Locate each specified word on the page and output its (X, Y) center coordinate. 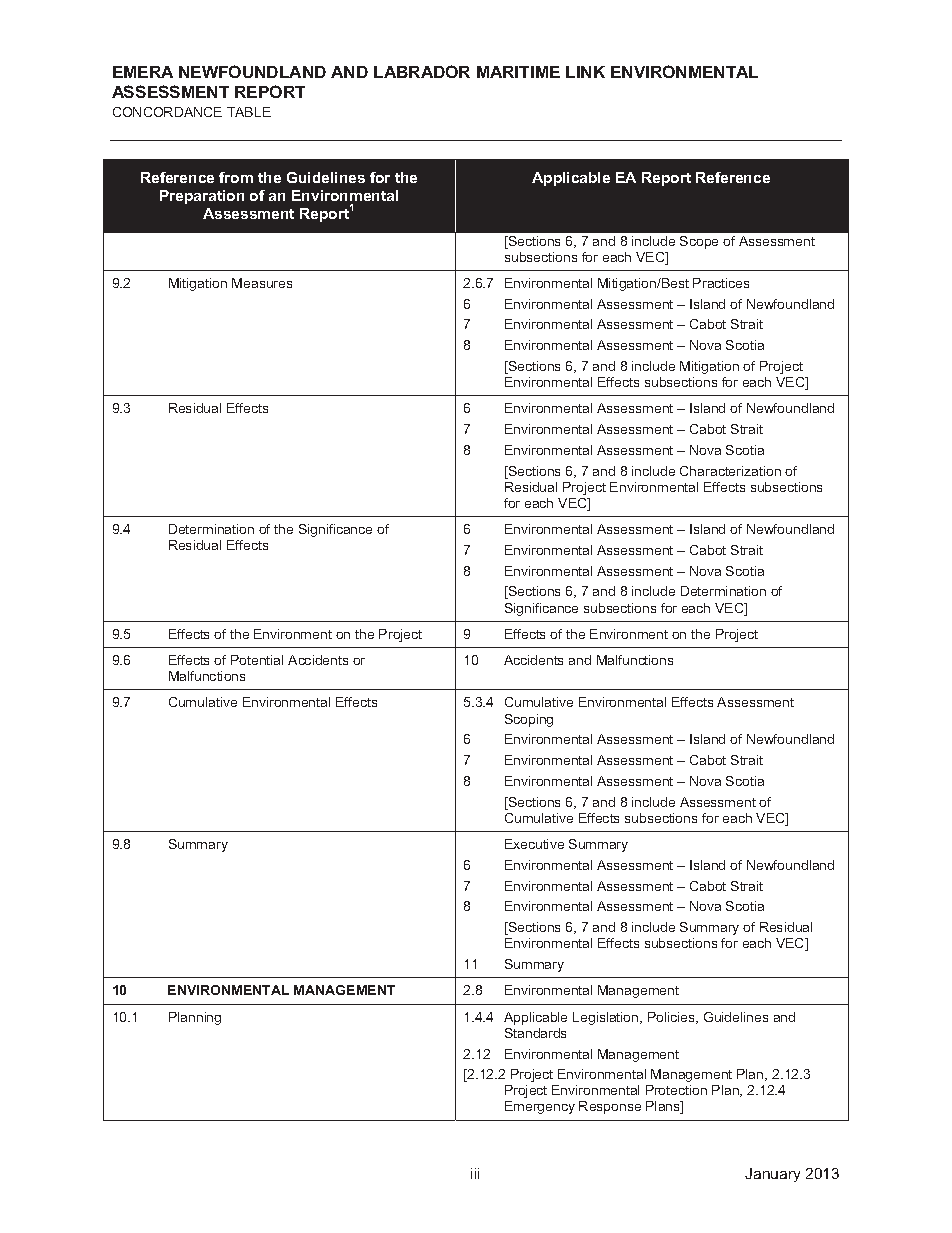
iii (475, 1173)
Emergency (540, 1107)
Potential (257, 660)
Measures (262, 283)
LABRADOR (422, 71)
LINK (585, 72)
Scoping (529, 720)
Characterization (730, 471)
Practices (721, 283)
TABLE (249, 112)
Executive (534, 844)
